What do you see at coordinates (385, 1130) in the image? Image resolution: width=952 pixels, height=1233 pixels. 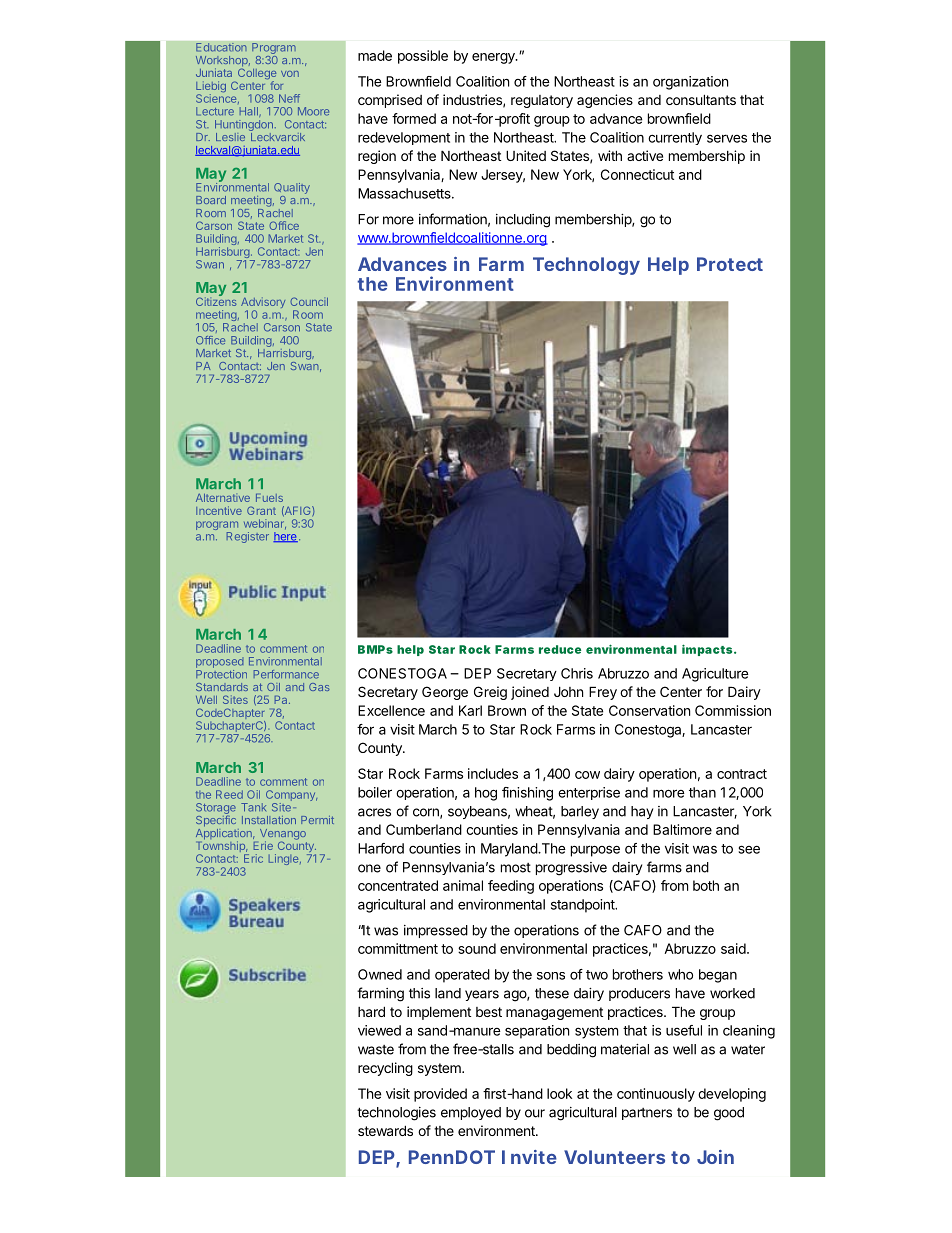 I see `stewards` at bounding box center [385, 1130].
